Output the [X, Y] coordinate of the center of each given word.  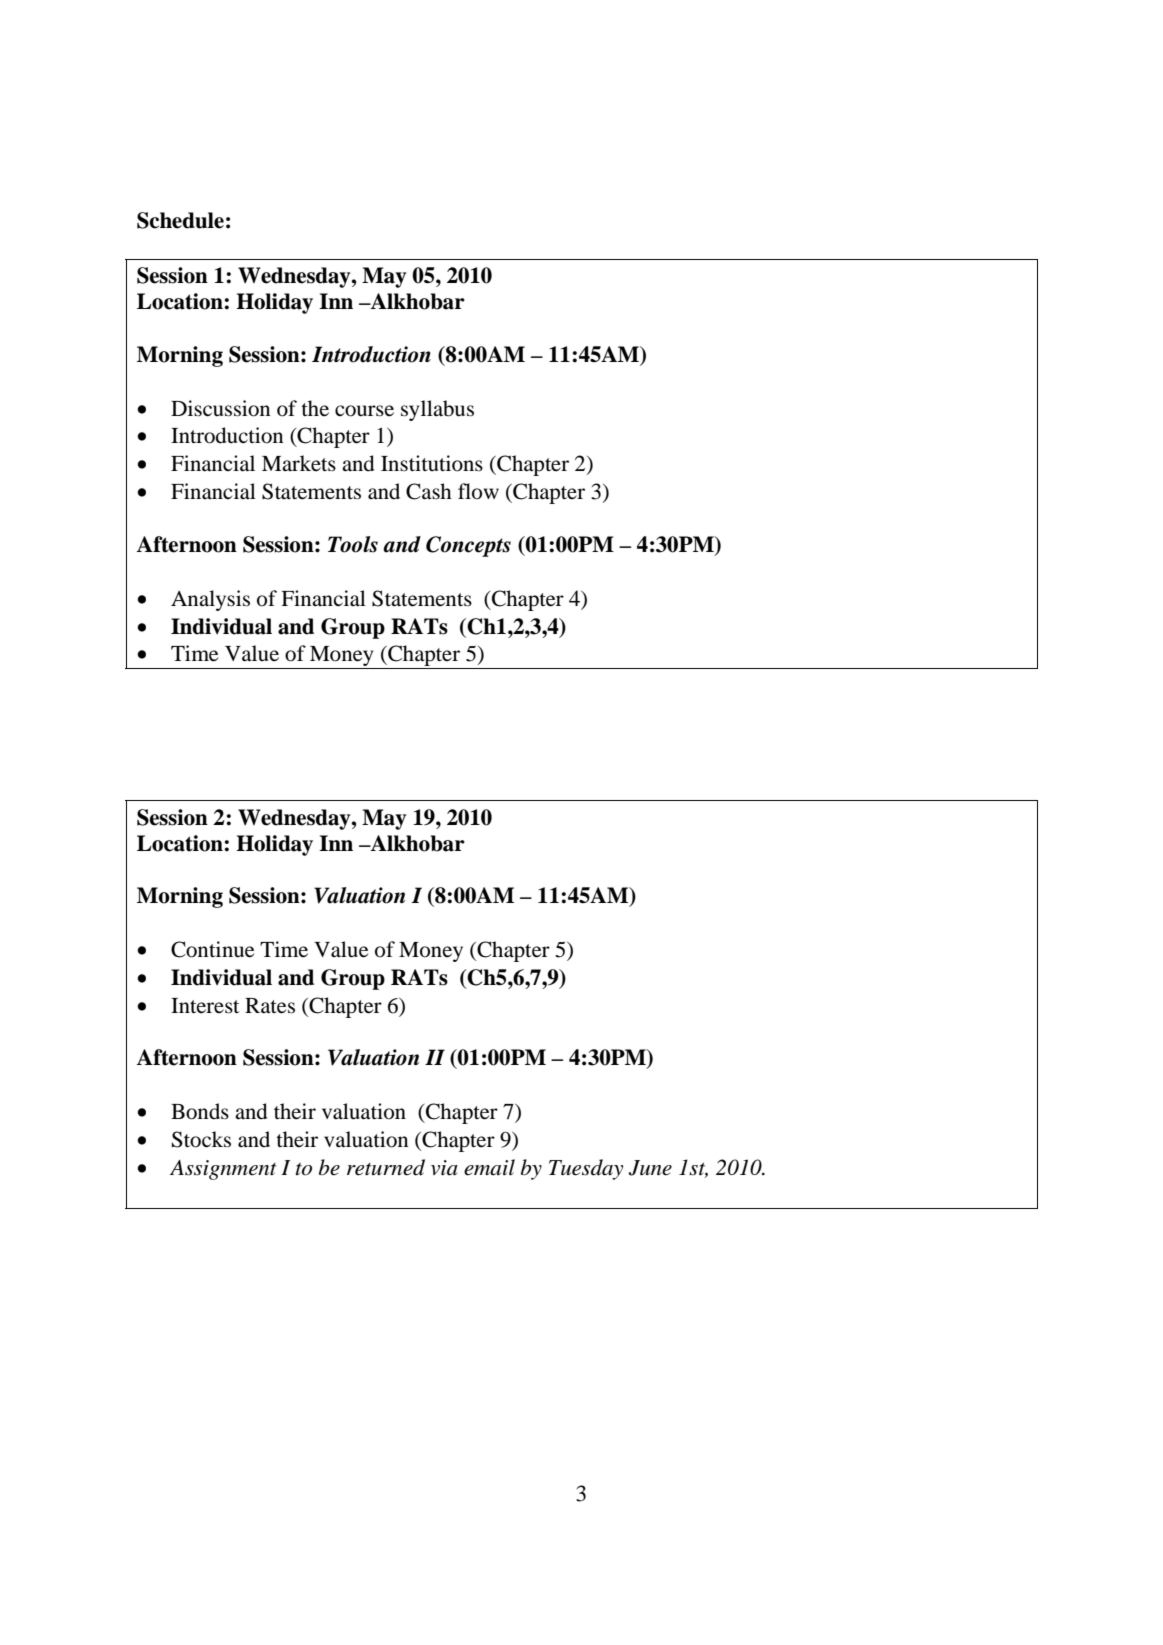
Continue [212, 949]
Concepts [468, 546]
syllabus [437, 410]
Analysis [210, 600]
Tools [353, 544]
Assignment [223, 1170]
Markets [299, 463]
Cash [429, 491]
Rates [270, 1006]
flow [478, 491]
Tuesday [586, 1169]
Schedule [180, 220]
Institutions [432, 463]
